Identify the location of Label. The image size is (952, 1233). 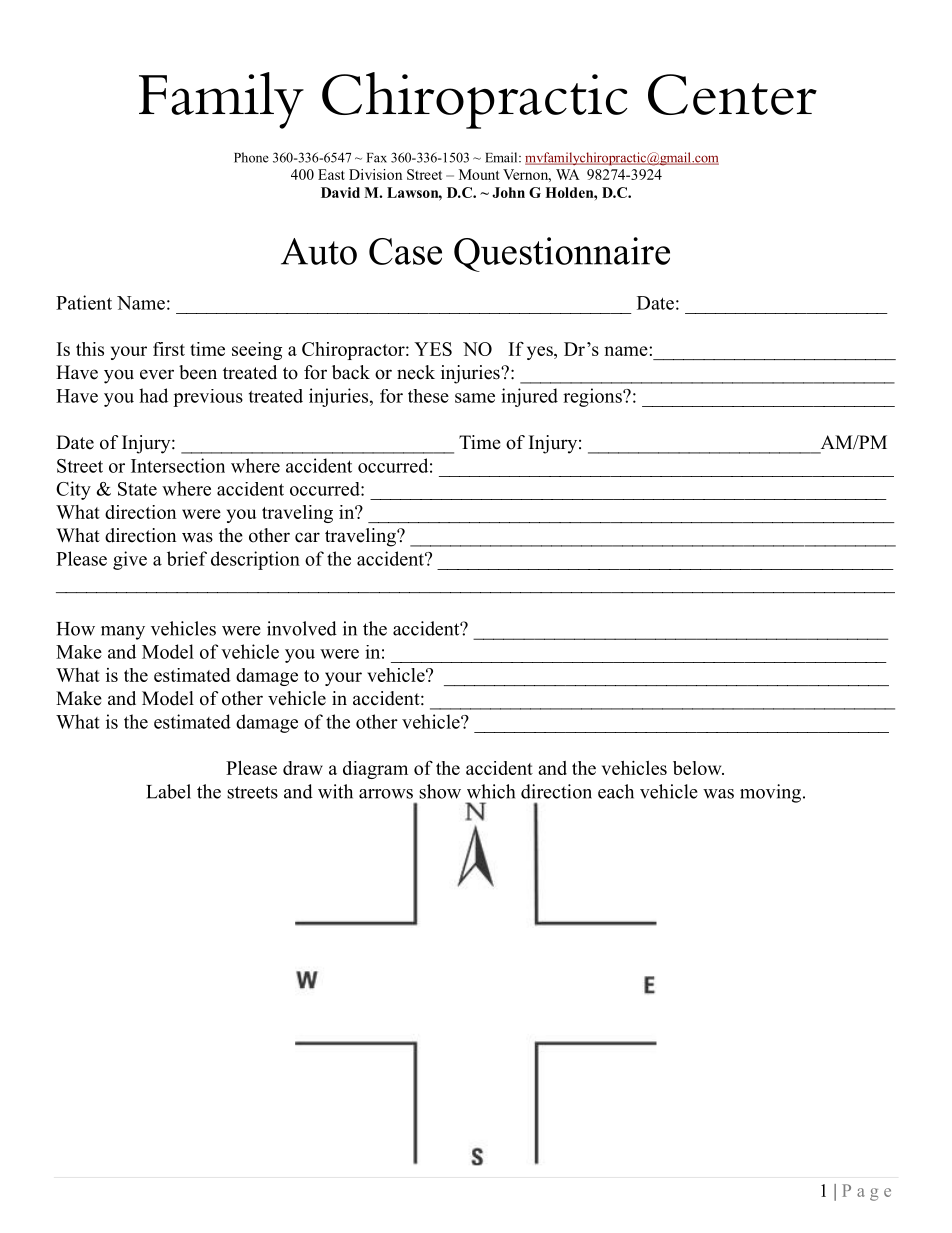
(168, 791).
